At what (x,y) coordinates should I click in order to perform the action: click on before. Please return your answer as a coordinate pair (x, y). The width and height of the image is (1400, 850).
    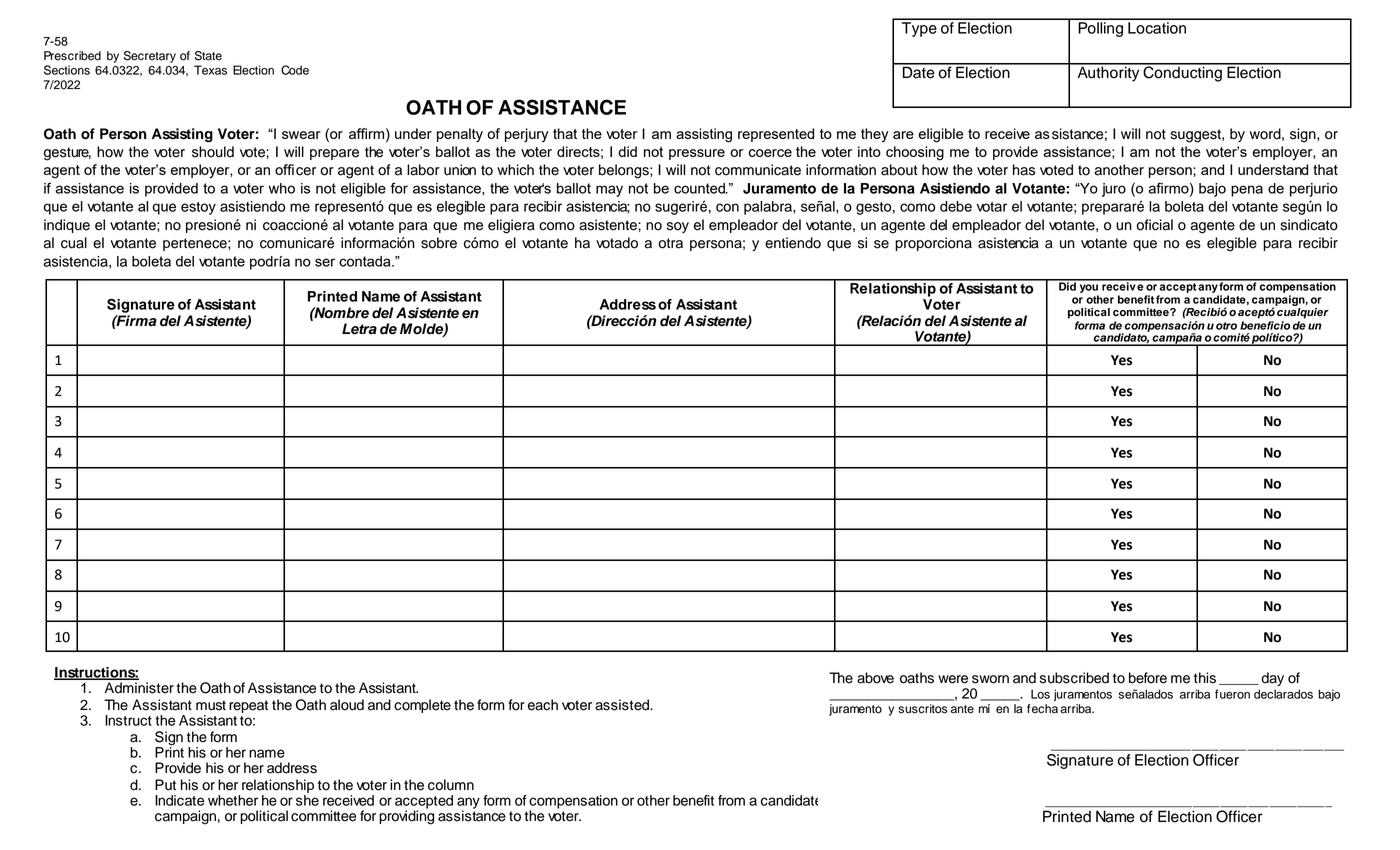
    Looking at the image, I should click on (1148, 678).
